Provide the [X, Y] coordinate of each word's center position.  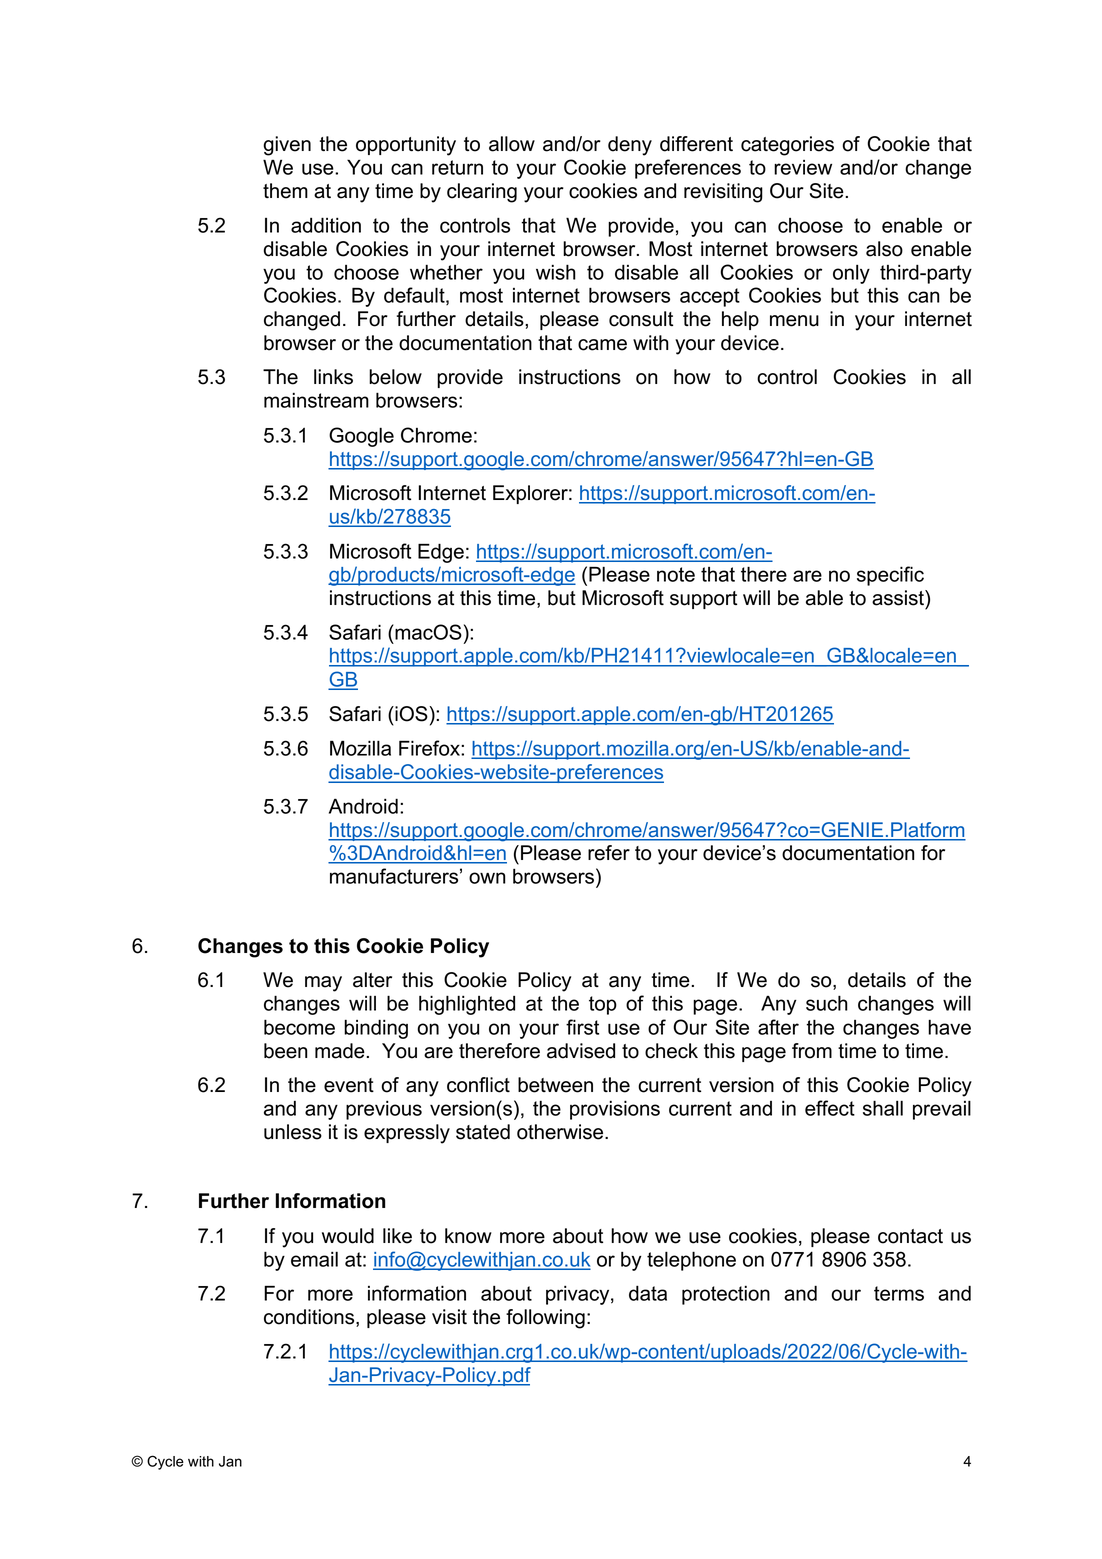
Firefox [430, 748]
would [348, 1236]
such [827, 1003]
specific [890, 576]
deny [630, 146]
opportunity [406, 146]
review [803, 167]
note [676, 574]
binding [376, 1029]
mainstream [316, 400]
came [602, 345]
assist [899, 598]
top [603, 1005]
